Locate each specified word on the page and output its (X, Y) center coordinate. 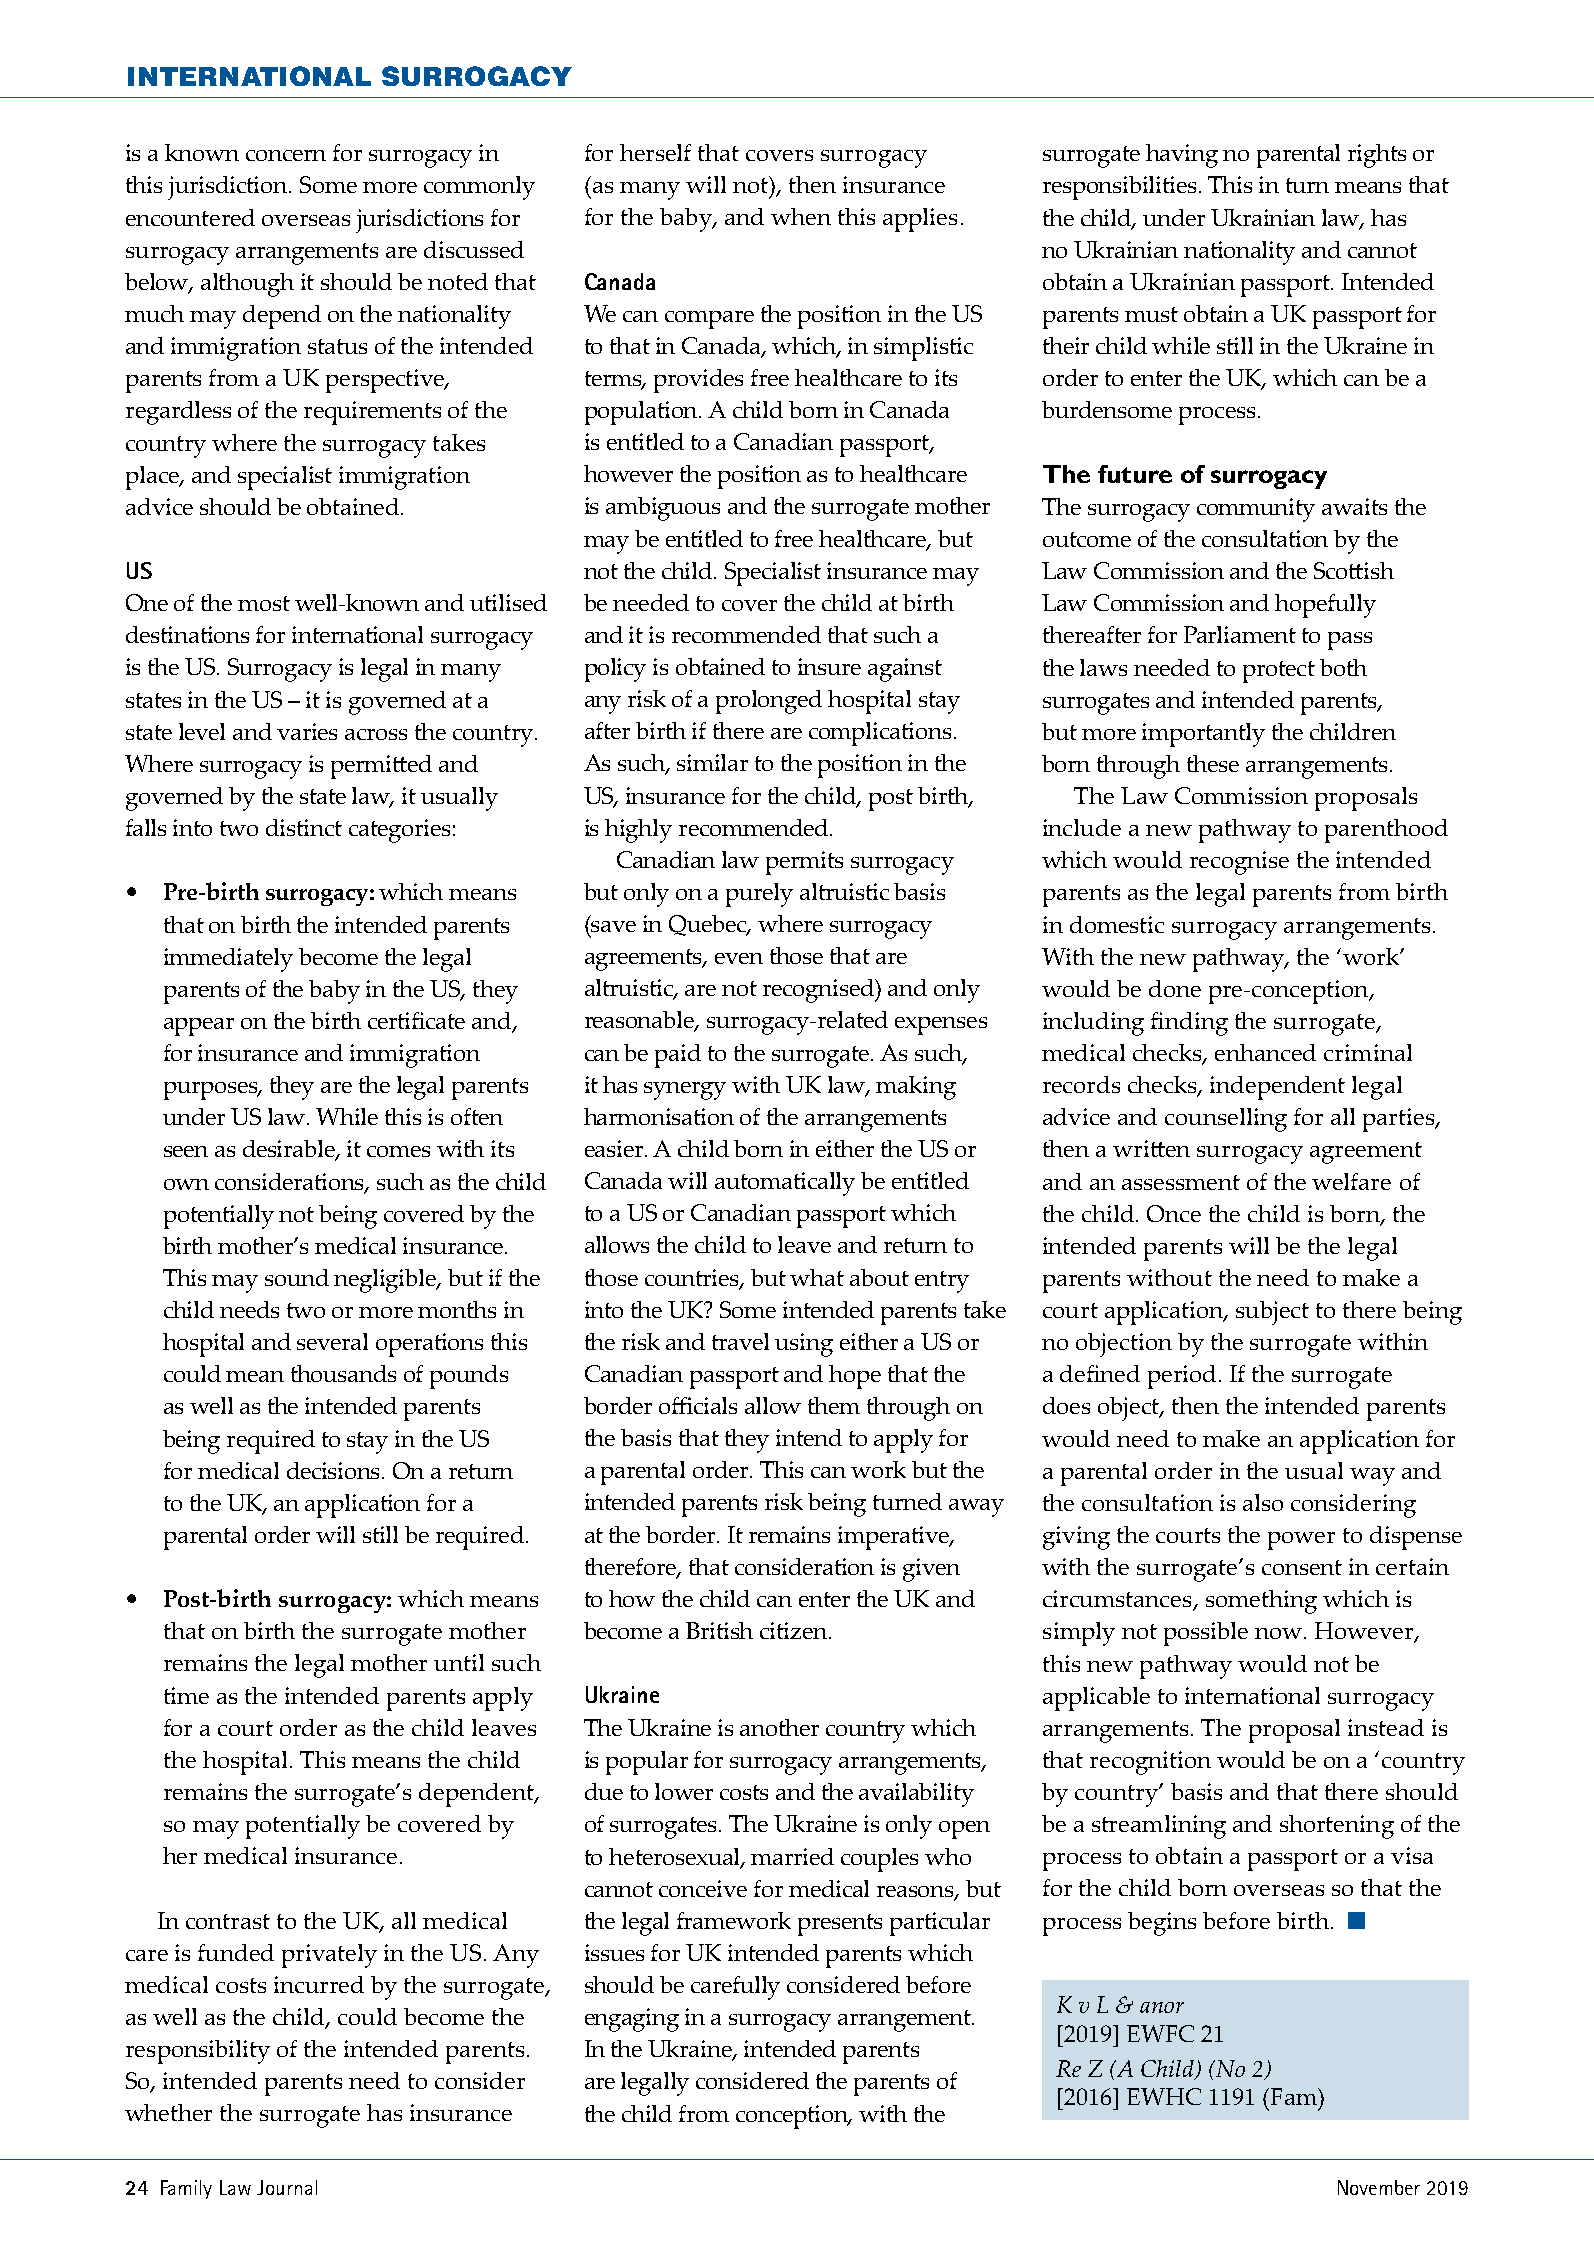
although (247, 285)
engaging (632, 2020)
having (1182, 156)
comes (398, 1151)
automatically (785, 1184)
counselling (1226, 1120)
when (801, 216)
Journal (287, 2187)
